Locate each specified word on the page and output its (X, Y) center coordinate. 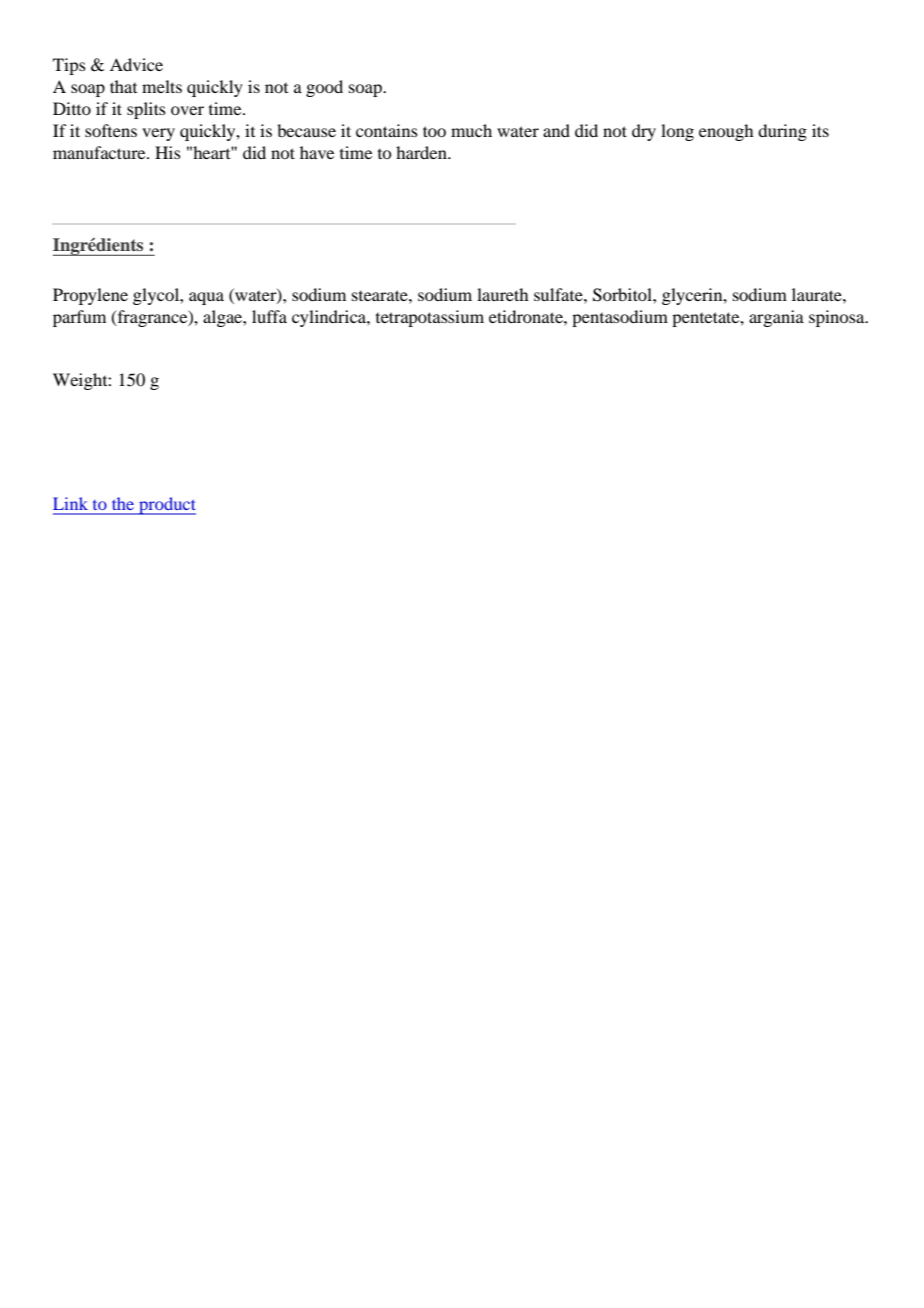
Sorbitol (623, 295)
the (123, 504)
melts (162, 86)
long (677, 132)
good (324, 88)
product (166, 506)
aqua (206, 298)
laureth (502, 294)
